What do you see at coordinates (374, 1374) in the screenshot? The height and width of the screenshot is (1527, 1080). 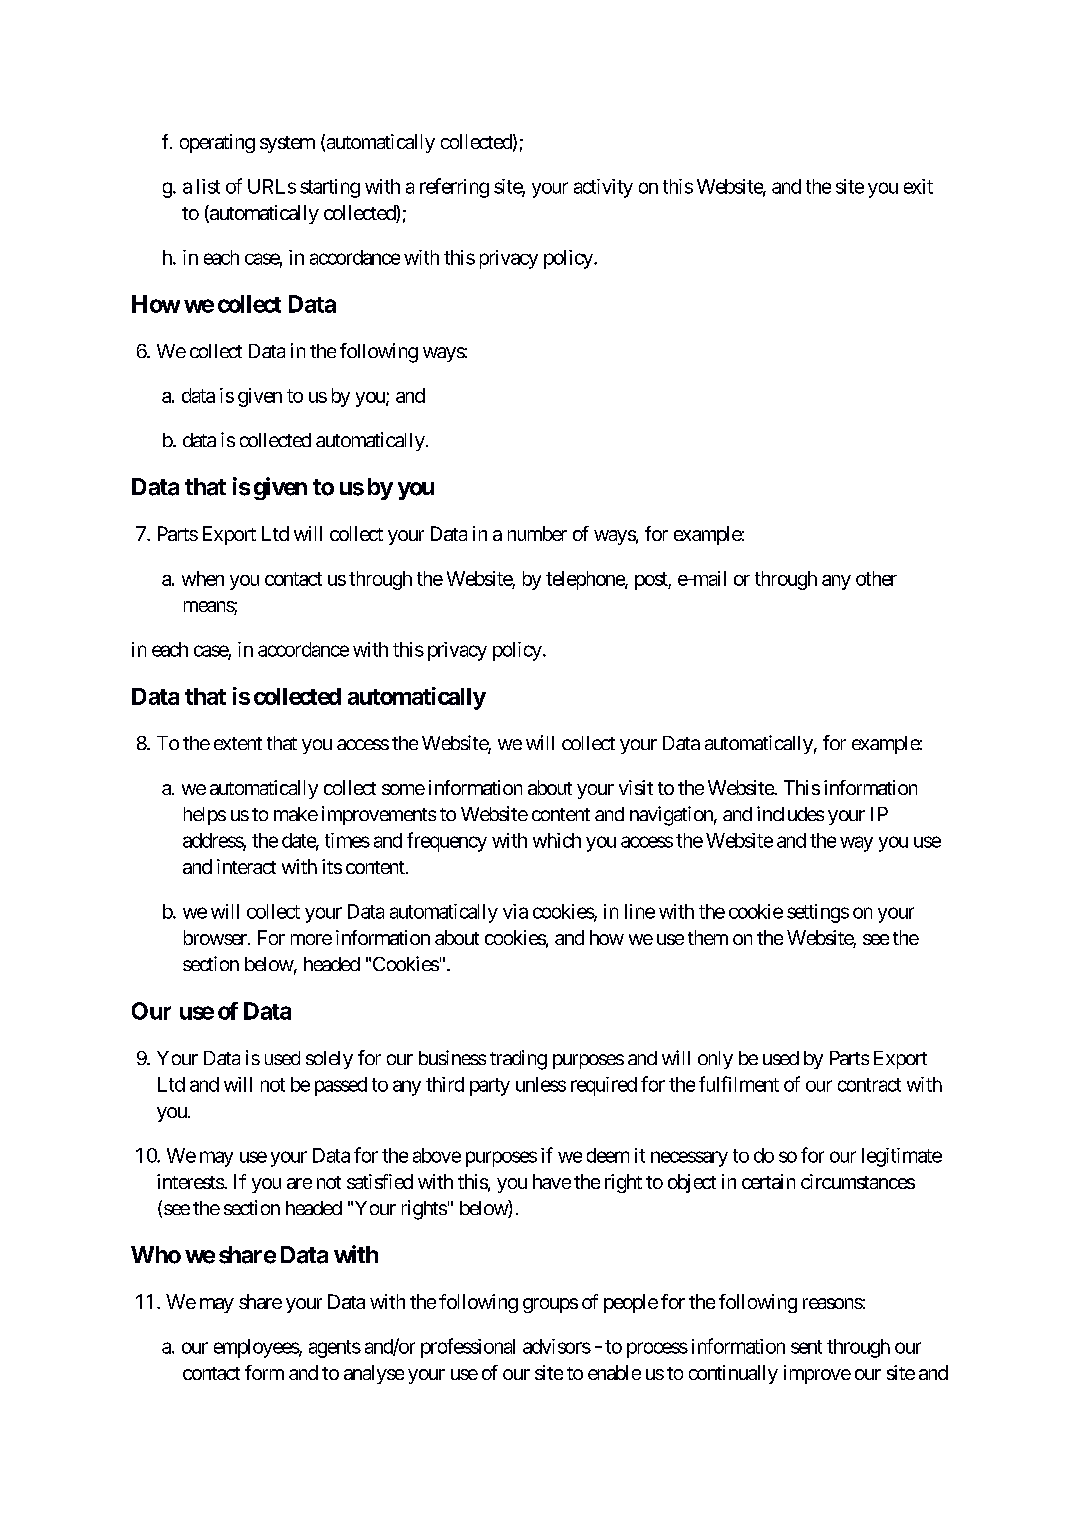 I see `analyse` at bounding box center [374, 1374].
